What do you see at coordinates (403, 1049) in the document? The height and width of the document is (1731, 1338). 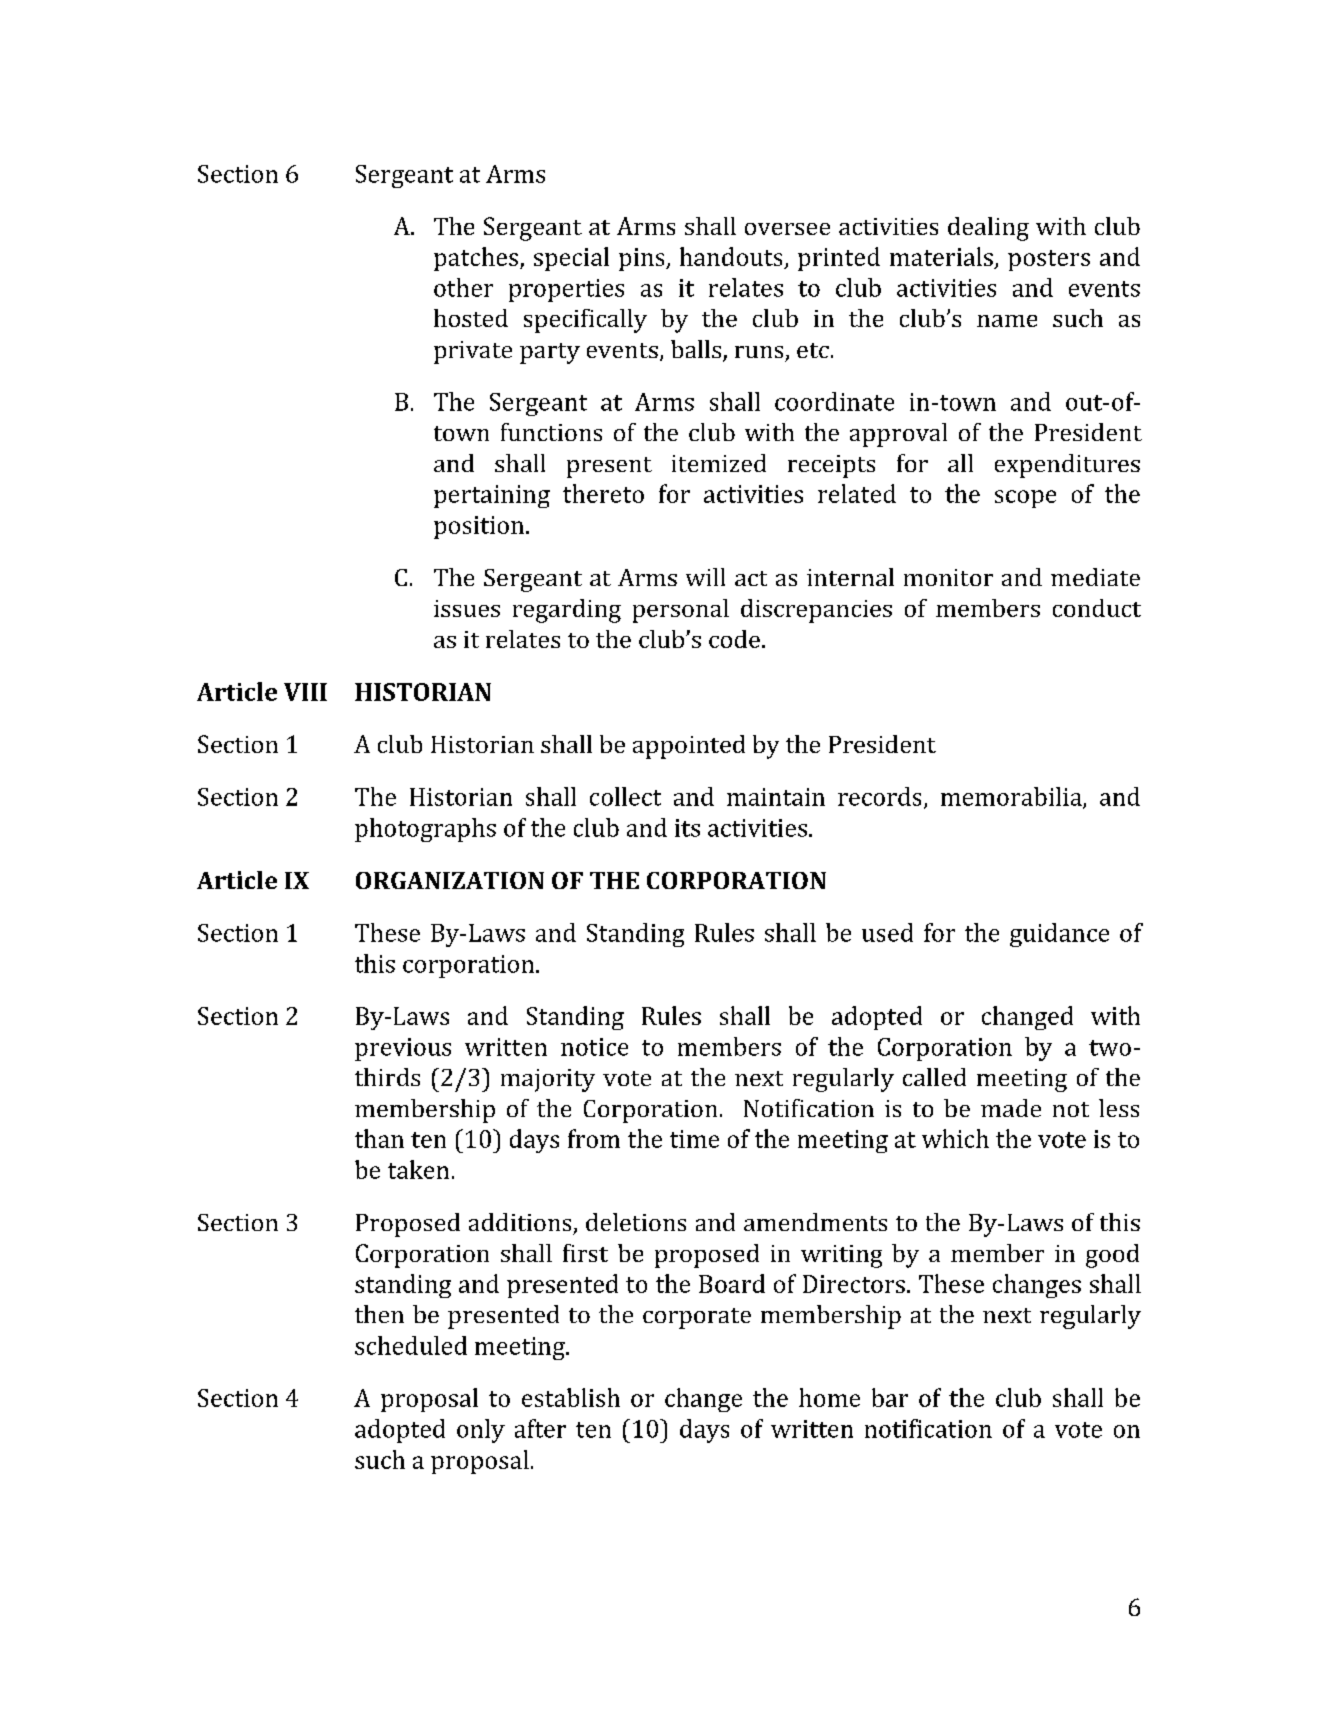 I see `previous` at bounding box center [403, 1049].
